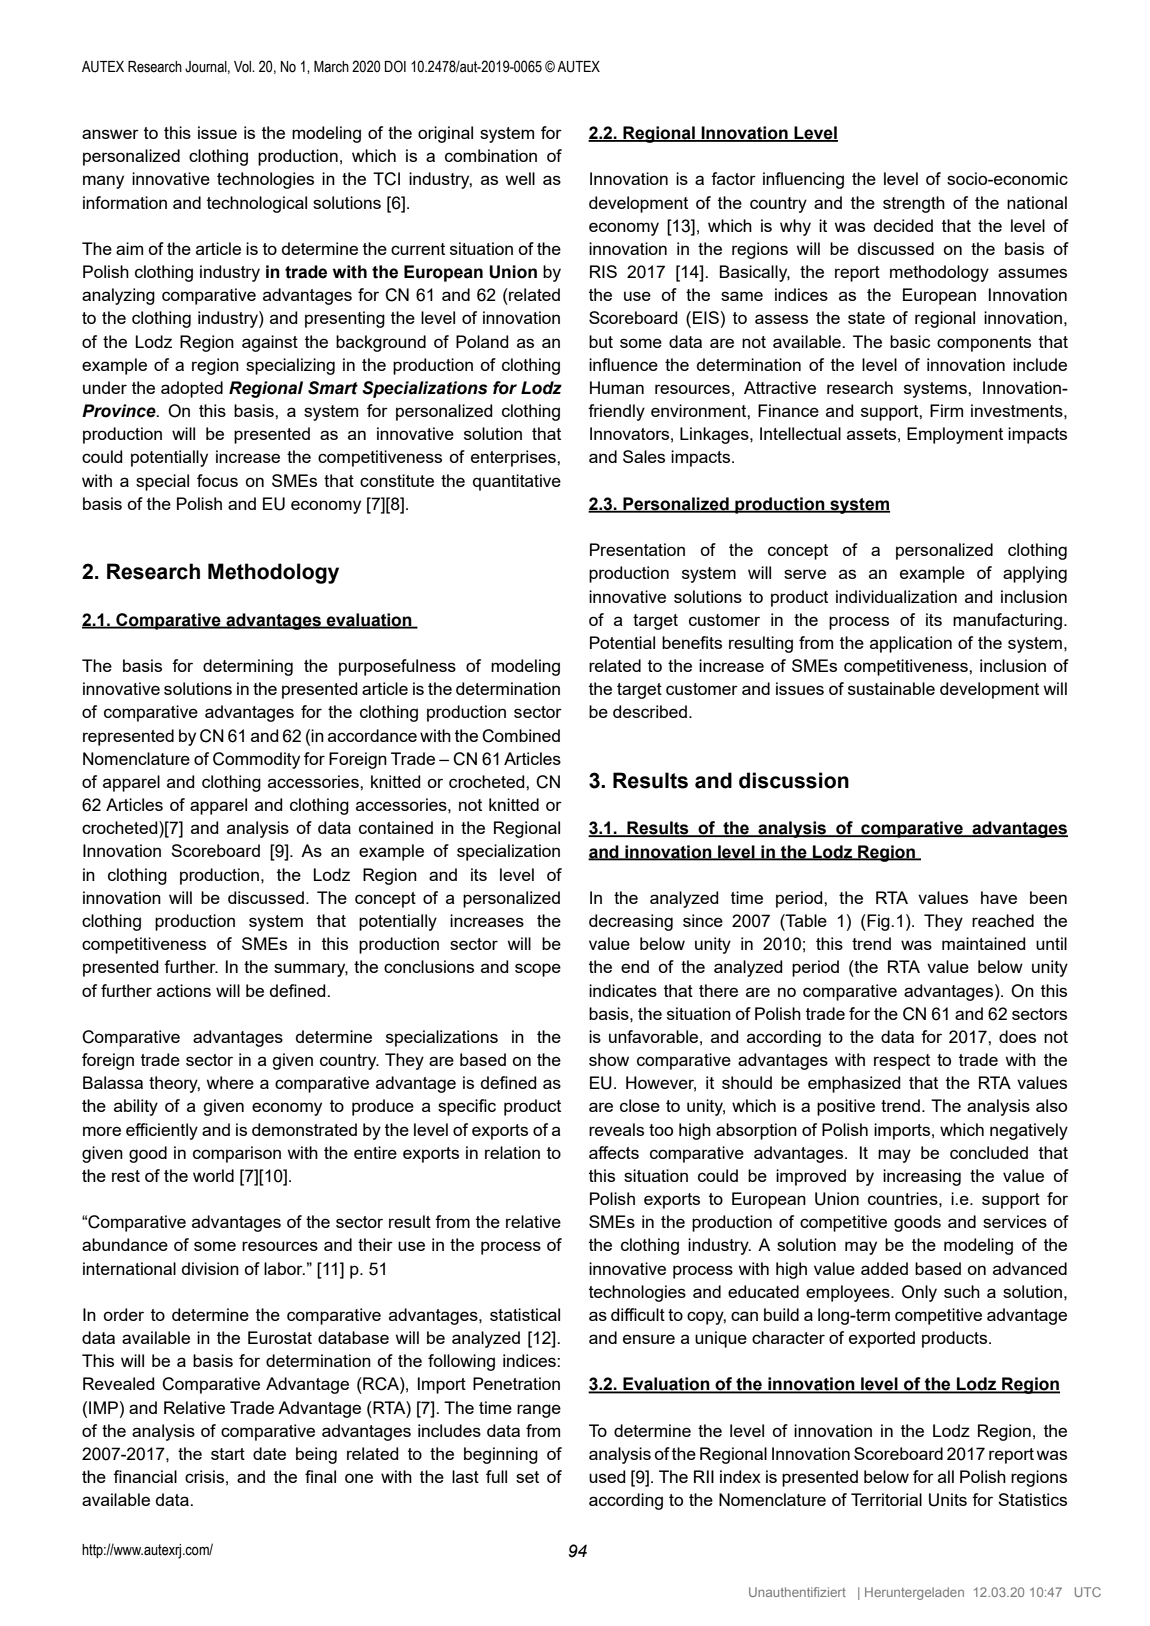 The width and height of the screenshot is (1150, 1626). I want to click on well, so click(520, 178).
